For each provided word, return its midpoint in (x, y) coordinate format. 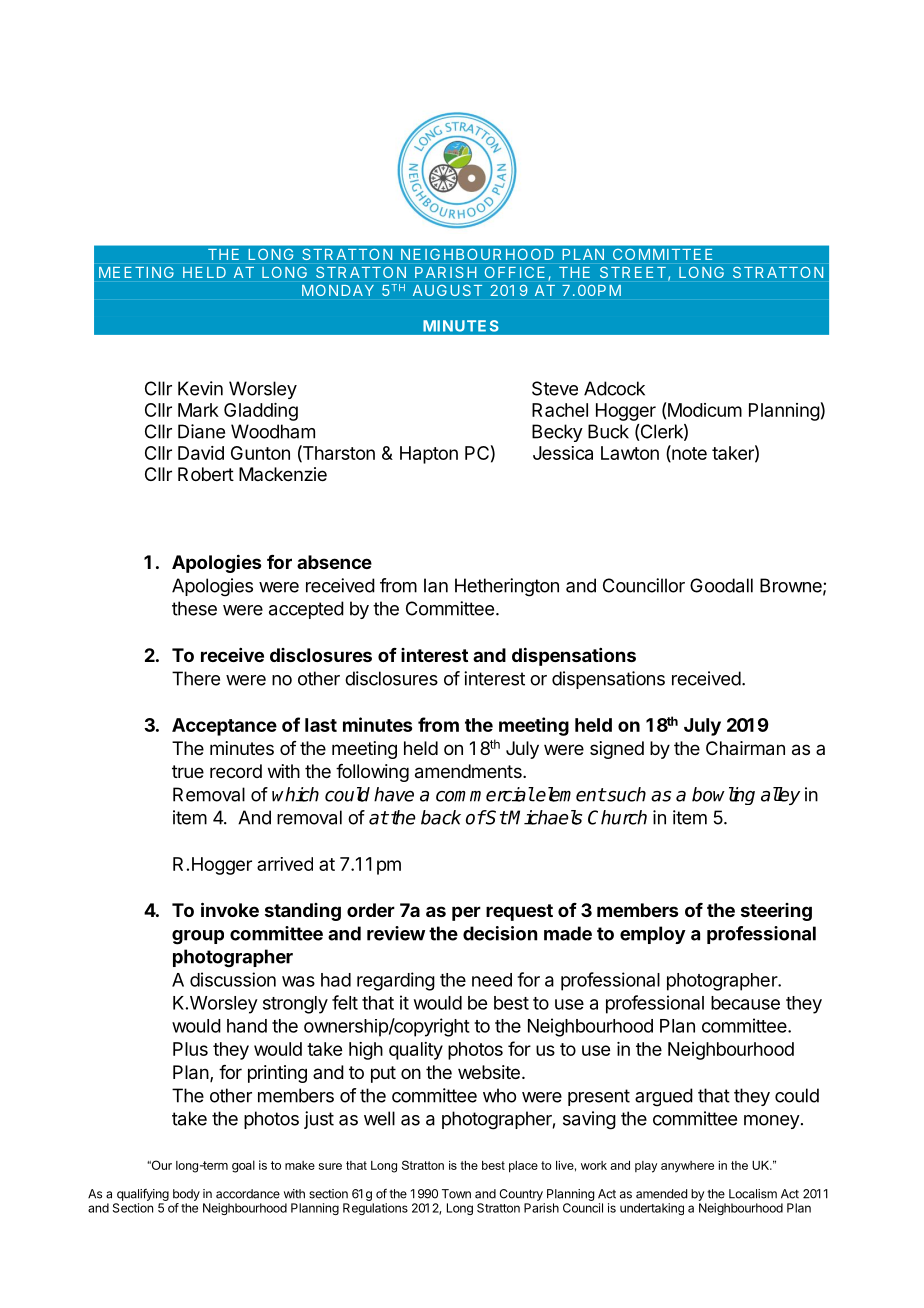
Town (456, 1194)
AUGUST (447, 290)
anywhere (687, 1167)
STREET (633, 272)
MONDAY (338, 290)
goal (243, 1166)
